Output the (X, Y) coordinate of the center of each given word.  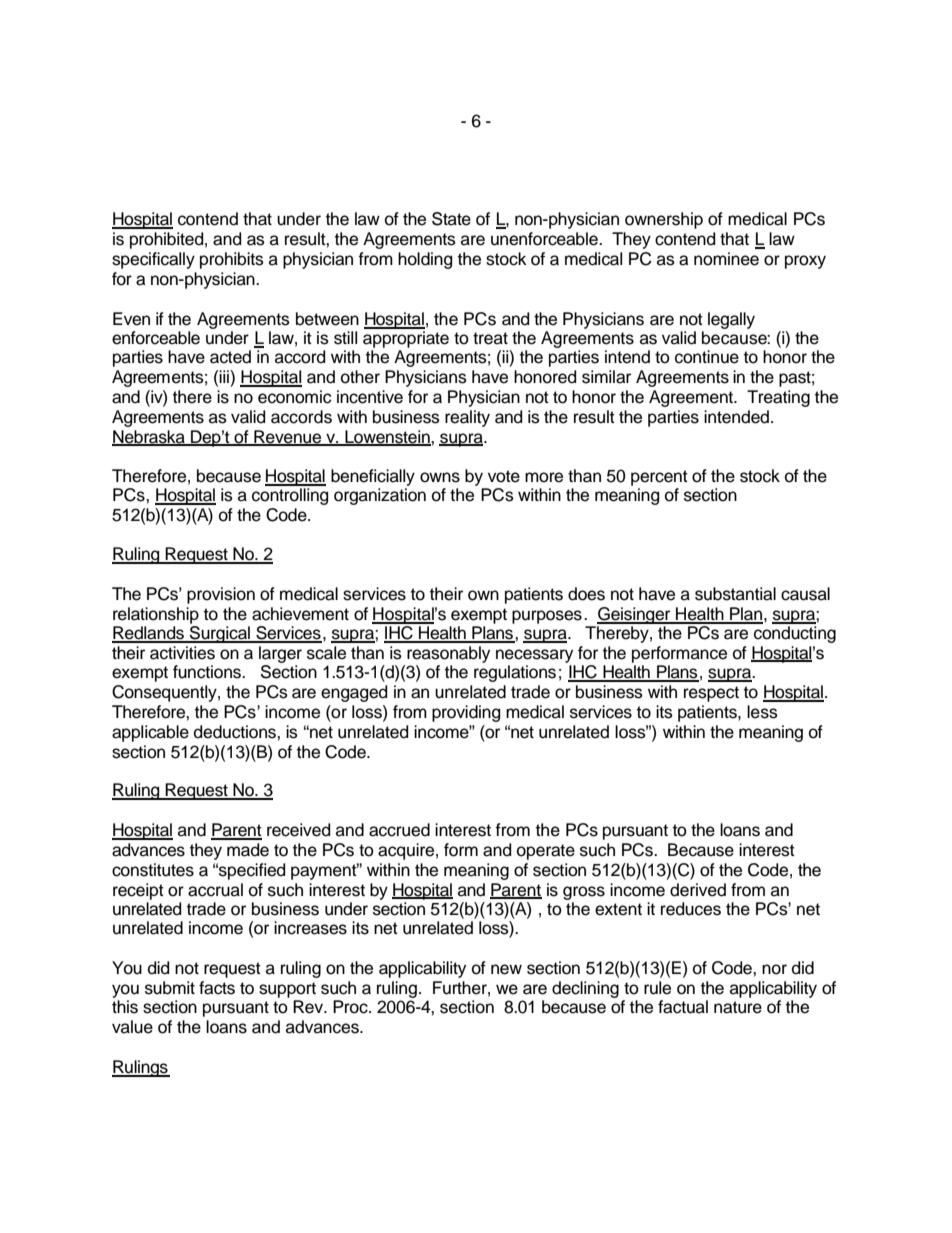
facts (217, 988)
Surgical (220, 633)
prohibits (232, 260)
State (451, 219)
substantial (735, 594)
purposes (547, 617)
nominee (726, 259)
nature (738, 1007)
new (506, 969)
